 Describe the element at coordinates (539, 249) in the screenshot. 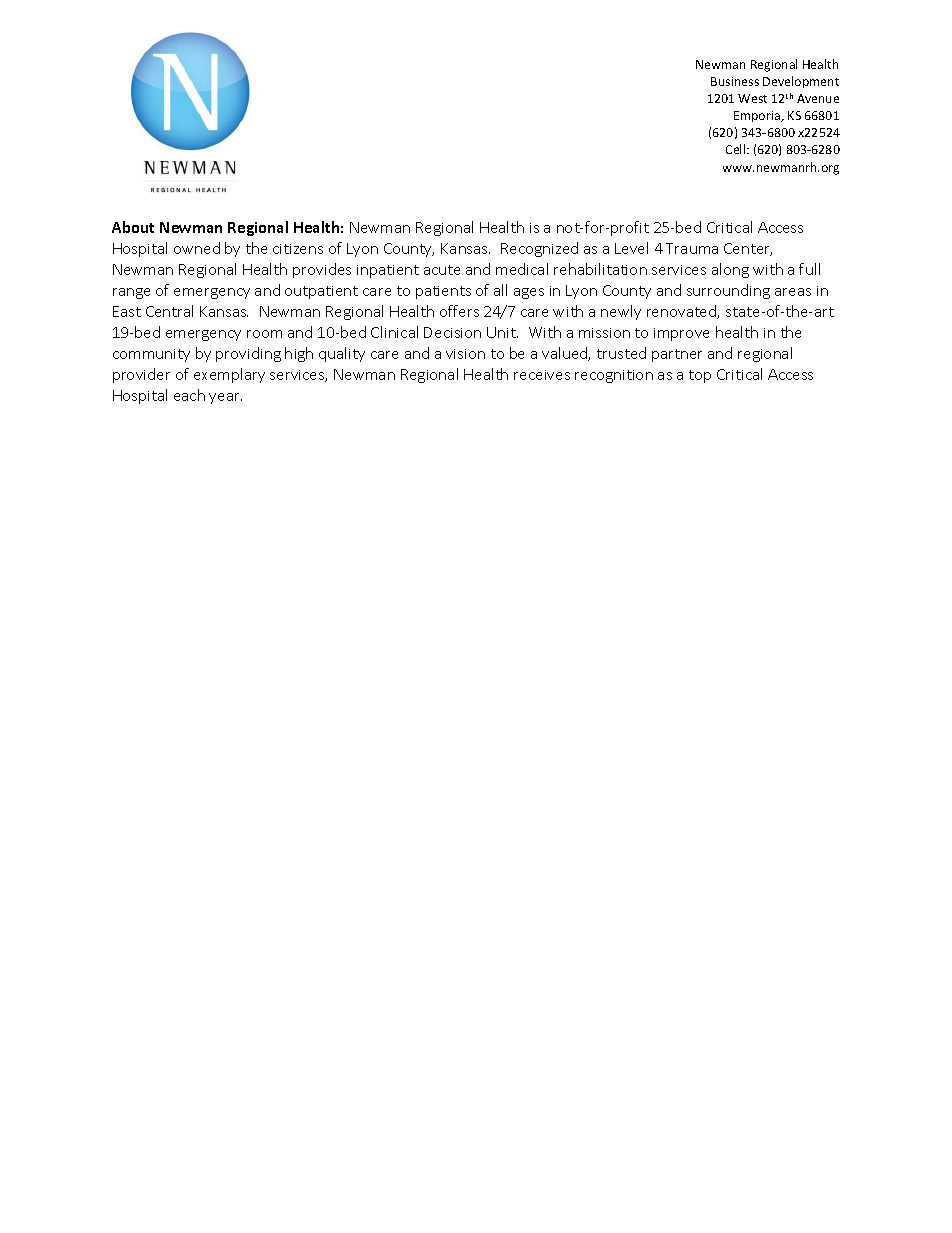

I see `Recognized` at that location.
